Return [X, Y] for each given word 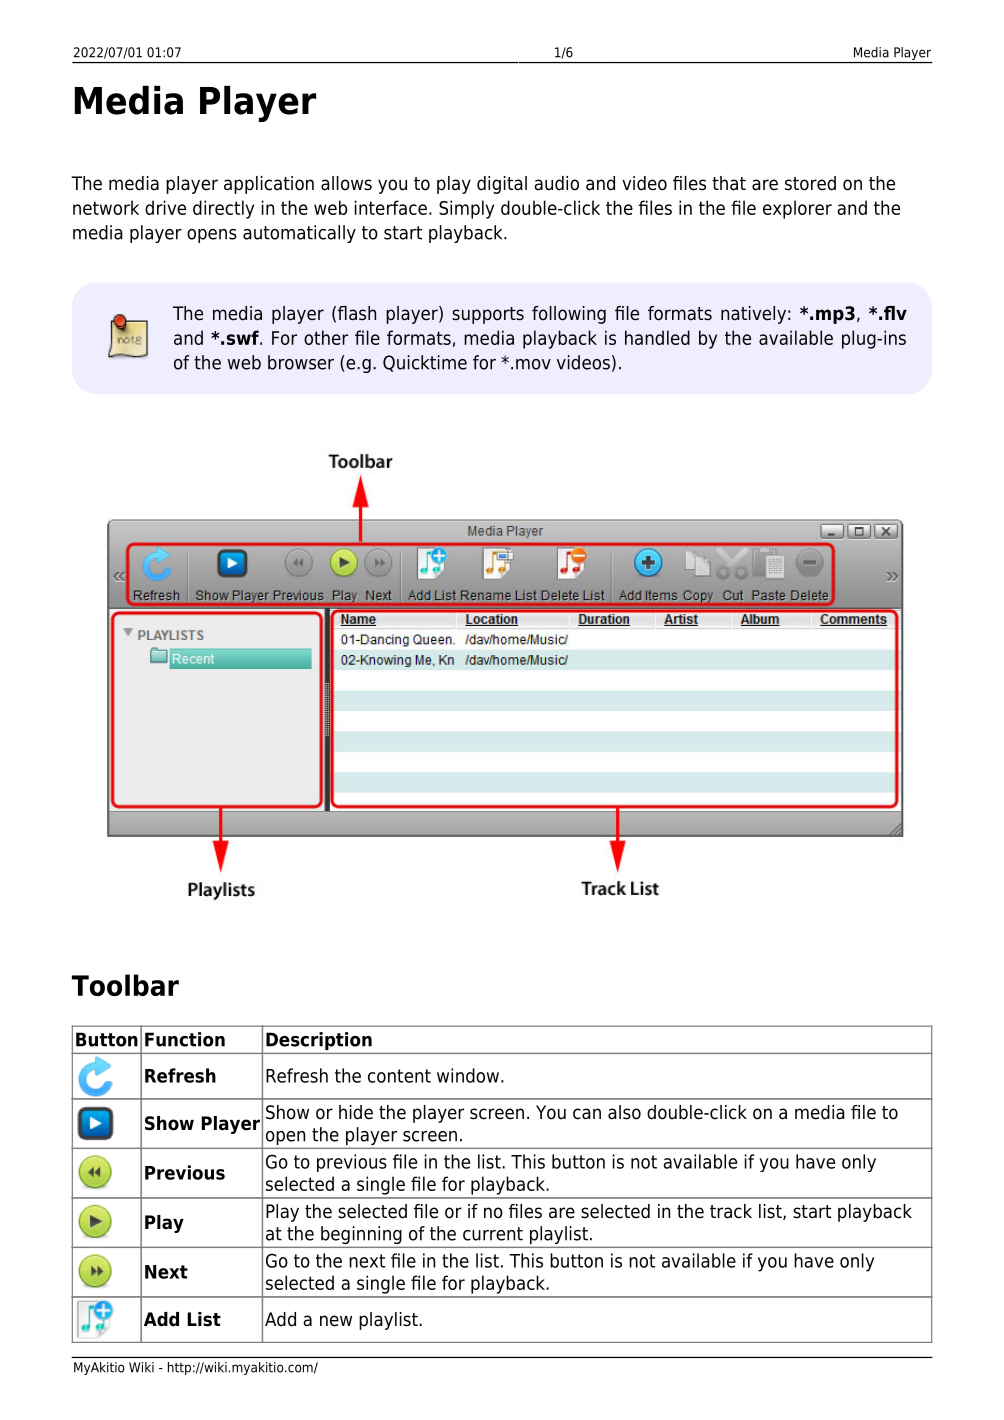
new [336, 1321]
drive [165, 207]
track [731, 1211]
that [729, 183]
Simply [466, 209]
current [493, 1234]
